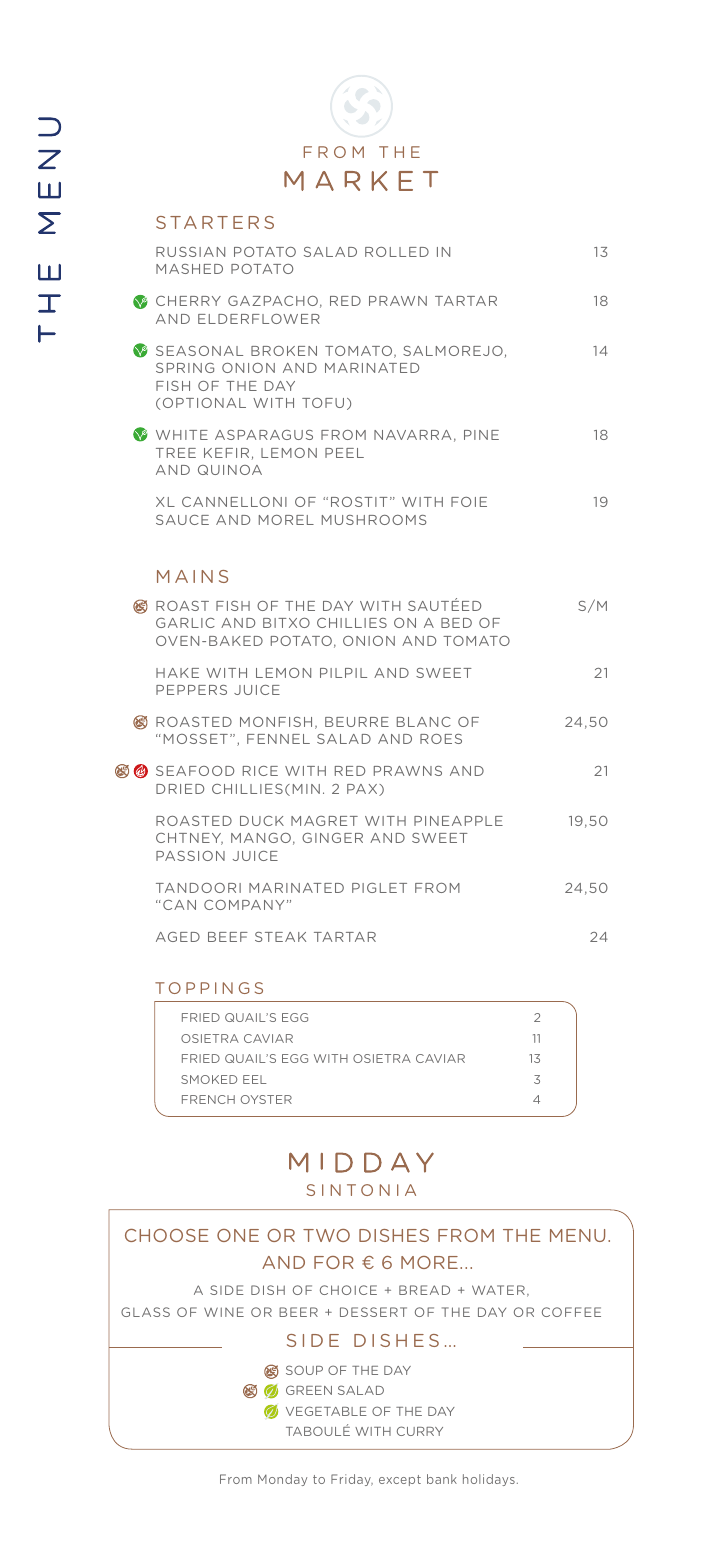  I want to click on HAKE, so click(177, 673).
